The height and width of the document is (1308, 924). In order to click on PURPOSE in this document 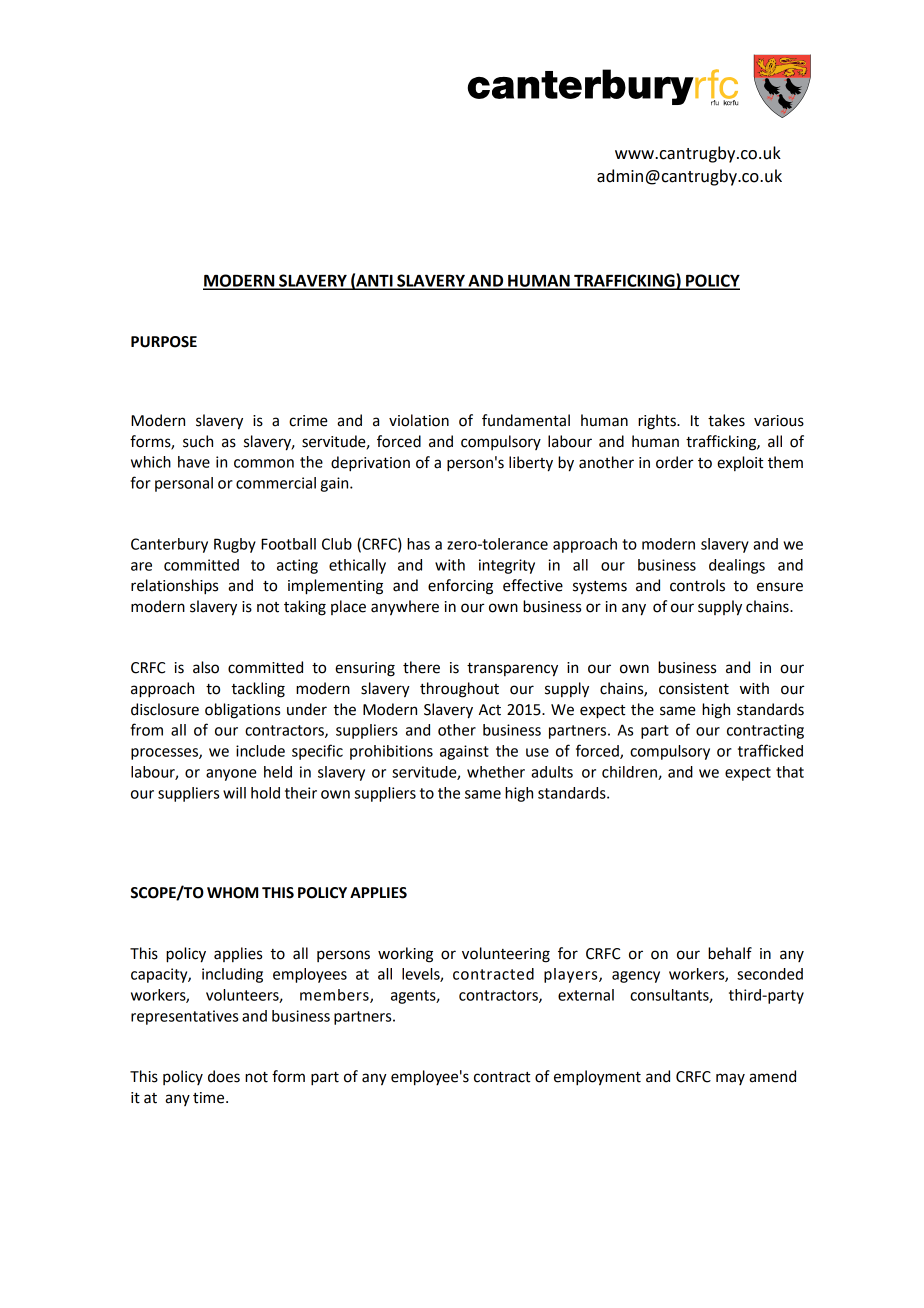, I will do `click(164, 342)`.
